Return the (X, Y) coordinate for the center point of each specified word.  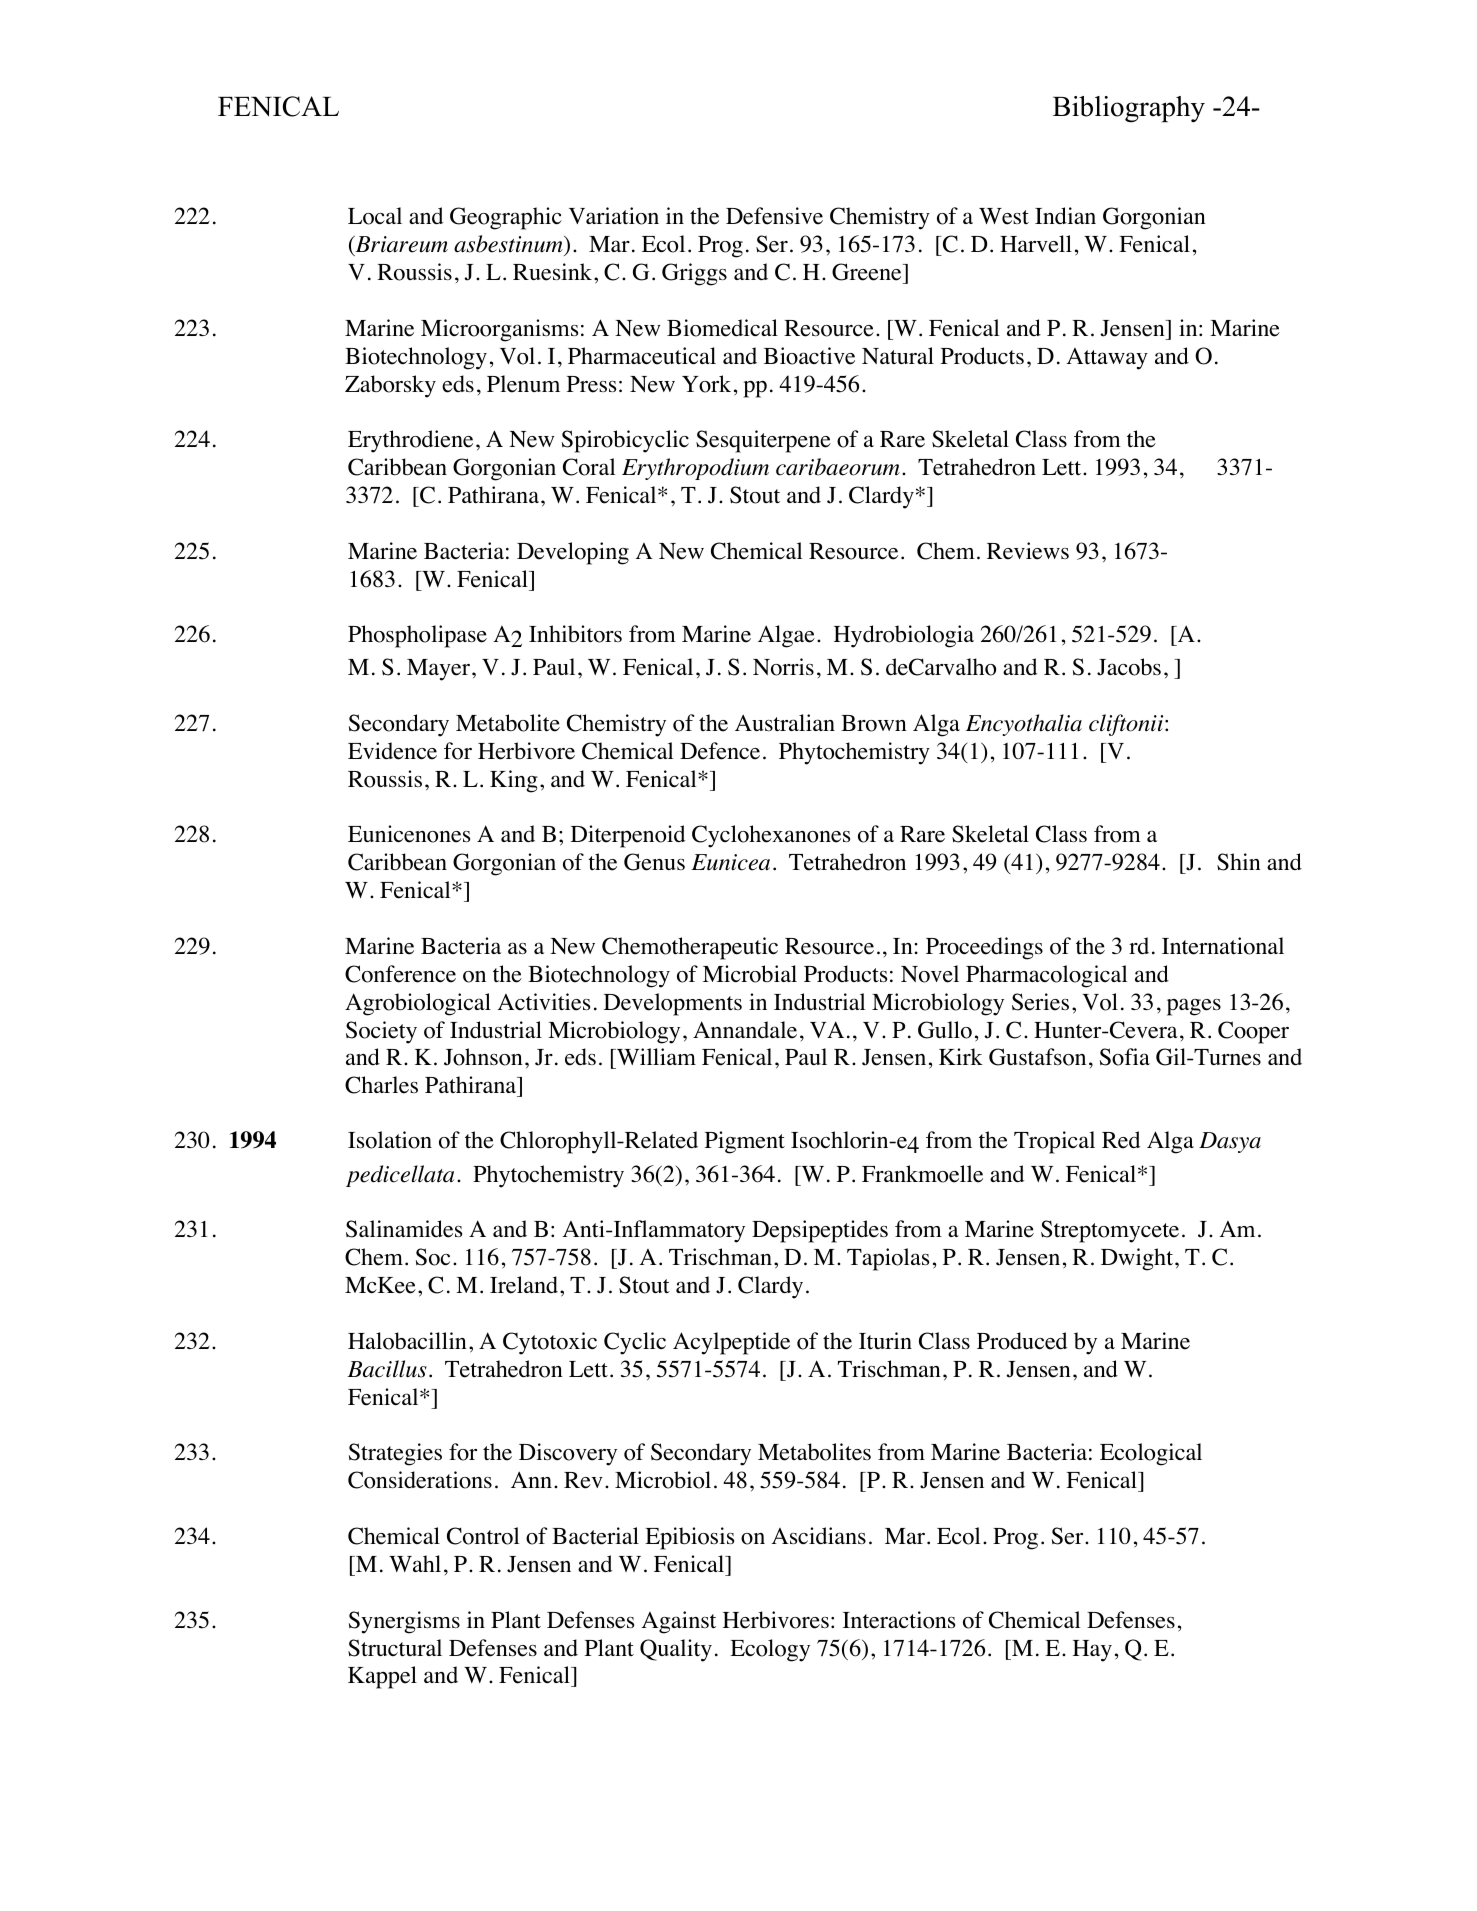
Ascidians (818, 1536)
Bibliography (1129, 109)
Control (483, 1536)
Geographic (506, 218)
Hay (1092, 1651)
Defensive (774, 216)
